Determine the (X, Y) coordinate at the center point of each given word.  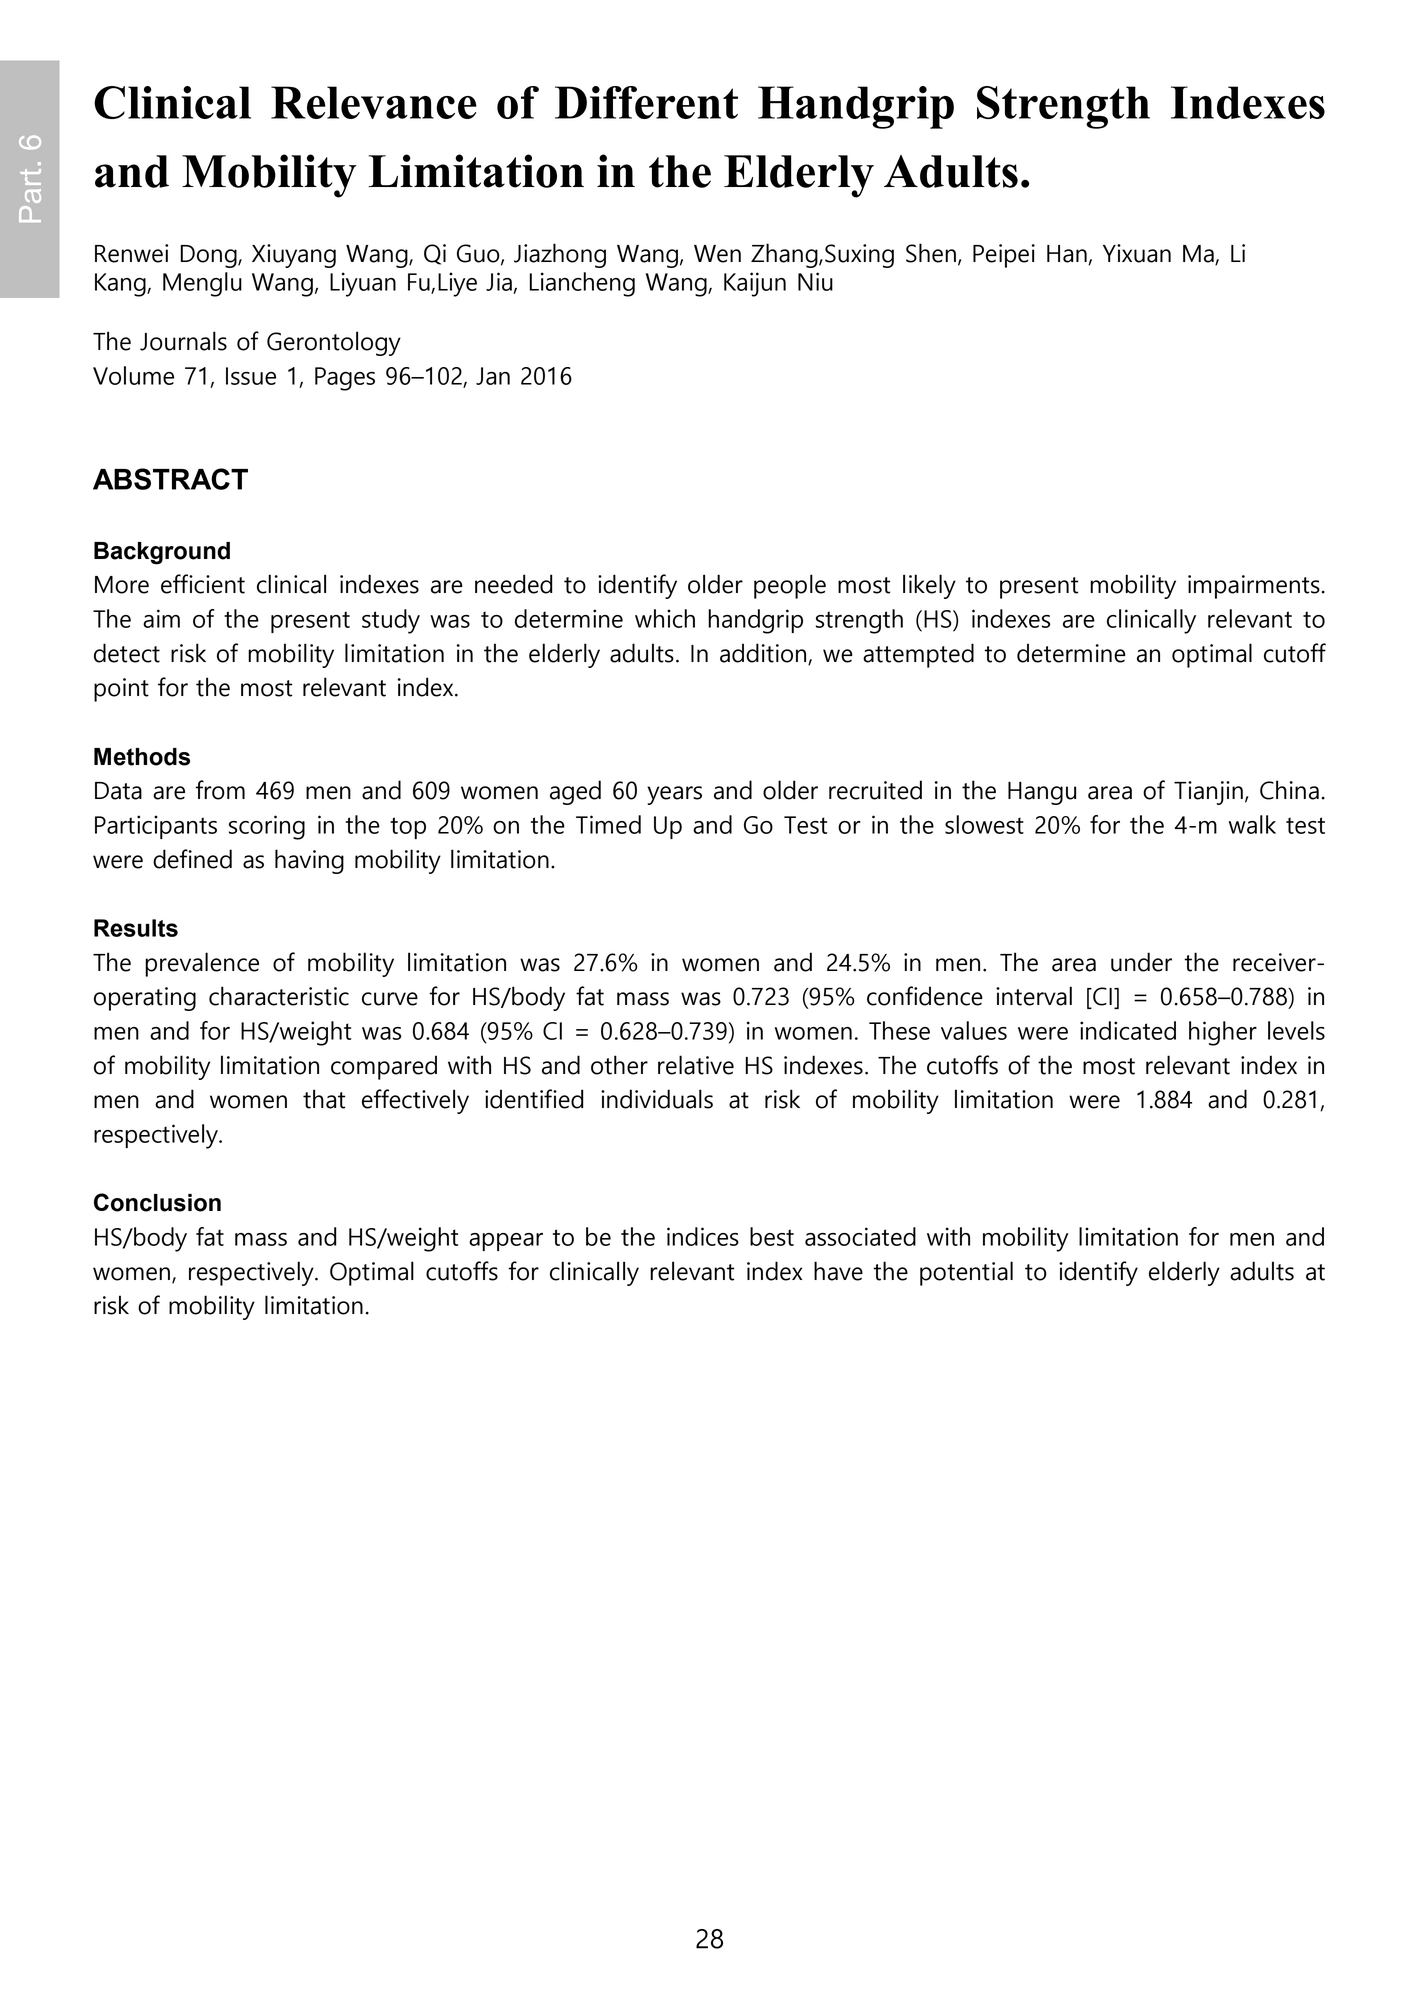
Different (646, 102)
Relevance (374, 102)
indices (703, 1236)
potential (966, 1273)
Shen (932, 254)
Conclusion (157, 1202)
